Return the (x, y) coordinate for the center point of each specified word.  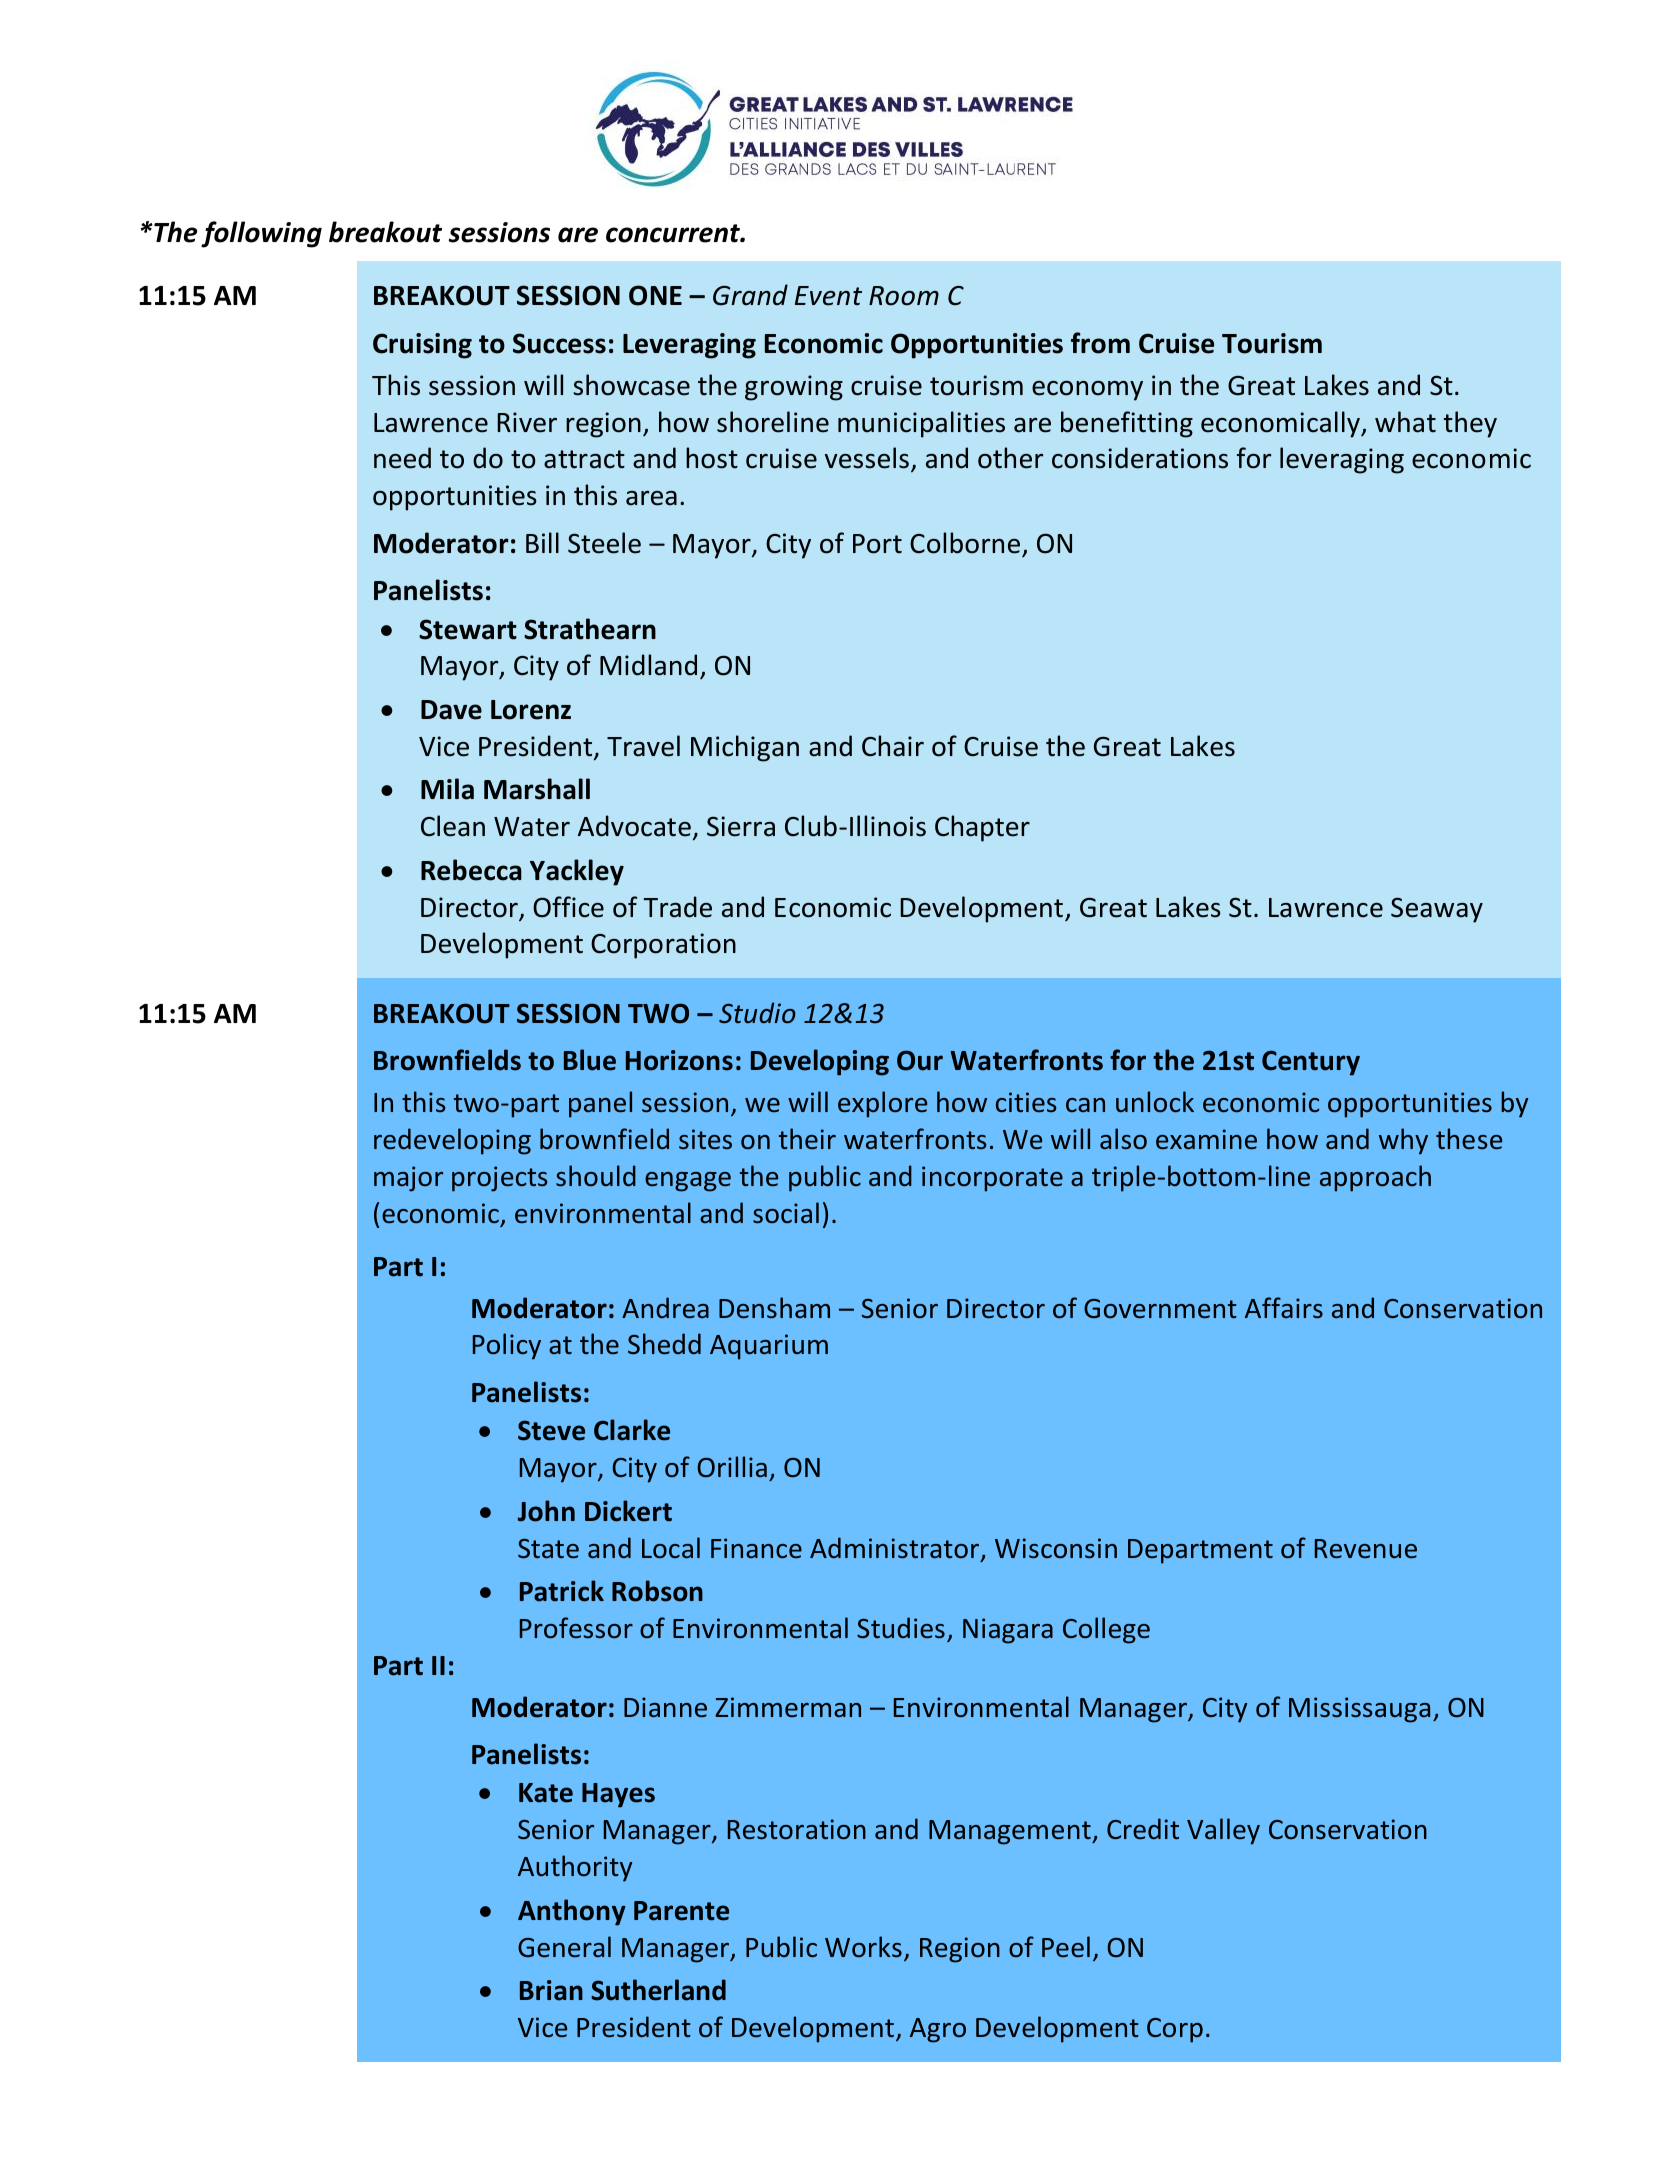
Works (863, 1947)
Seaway (1437, 910)
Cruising (422, 346)
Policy (507, 1346)
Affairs (1284, 1308)
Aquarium (769, 1347)
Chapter (982, 828)
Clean (453, 826)
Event (828, 296)
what (1405, 422)
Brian (551, 1990)
